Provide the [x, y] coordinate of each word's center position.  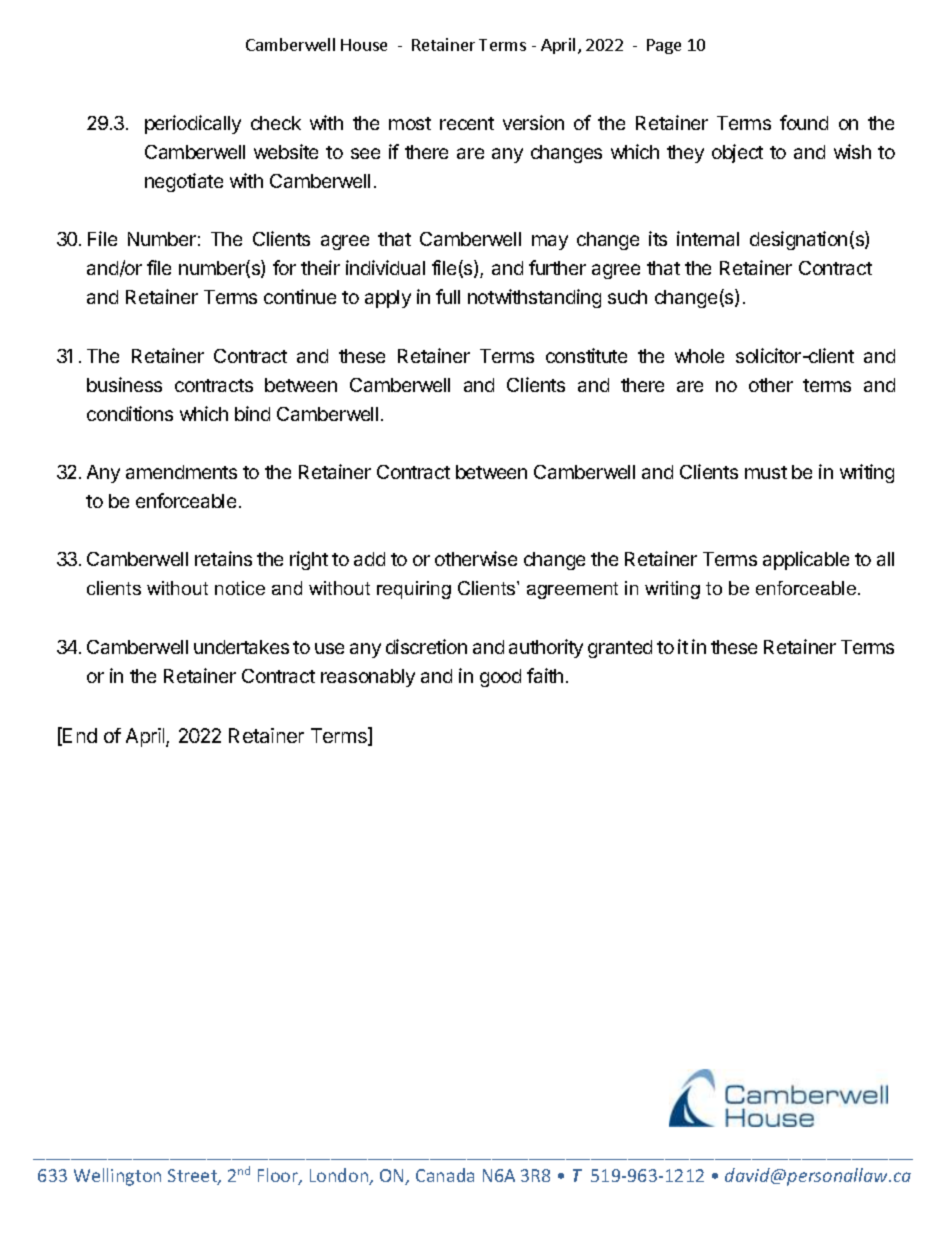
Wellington [117, 1177]
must [766, 472]
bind [252, 413]
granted [620, 649]
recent [467, 123]
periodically [193, 124]
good [500, 678]
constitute [586, 355]
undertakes [241, 647]
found [804, 122]
